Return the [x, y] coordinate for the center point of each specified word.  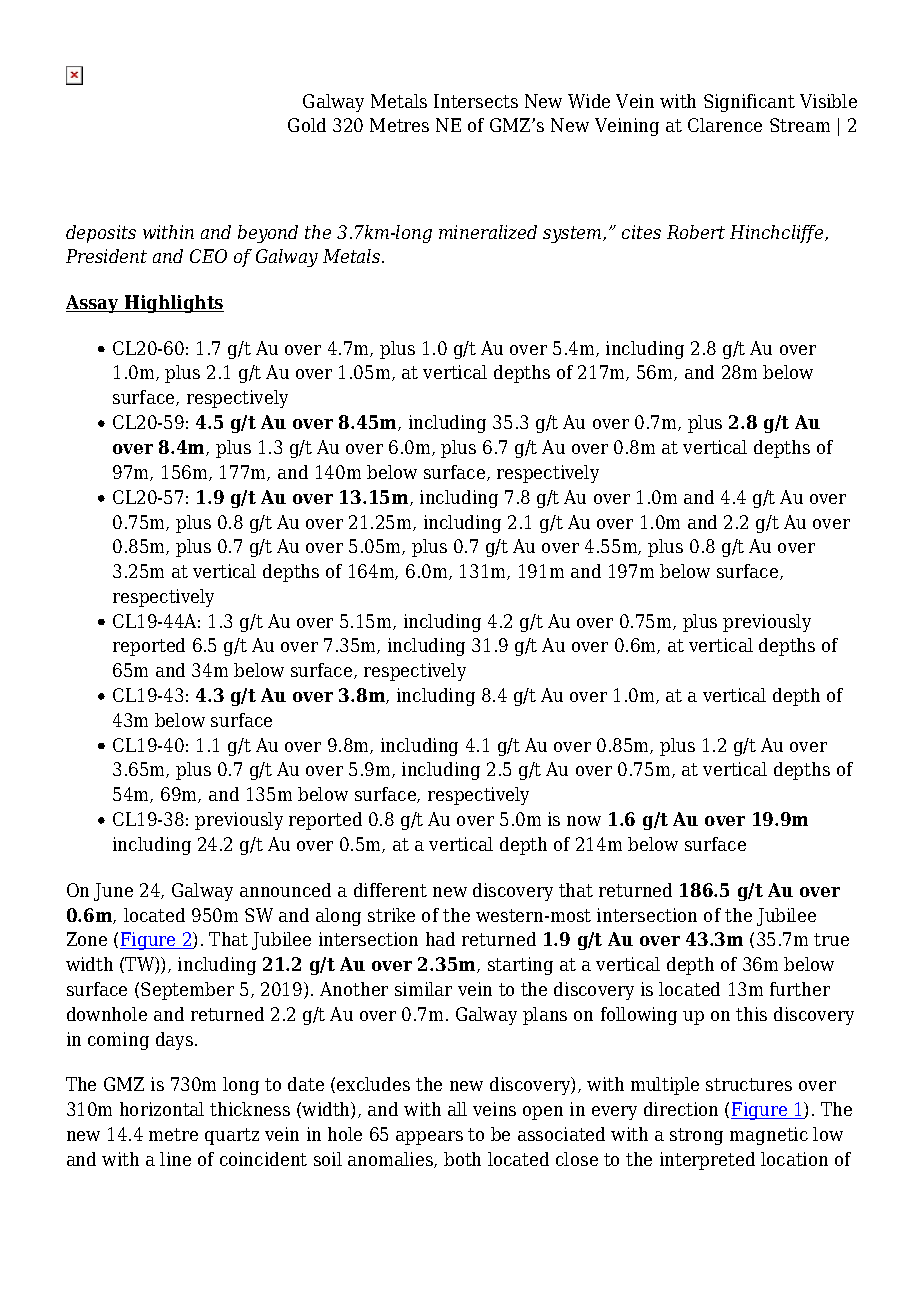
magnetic [769, 1136]
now [584, 821]
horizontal [162, 1109]
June [113, 892]
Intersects [476, 101]
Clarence [725, 125]
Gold [307, 125]
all [457, 1109]
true [831, 939]
